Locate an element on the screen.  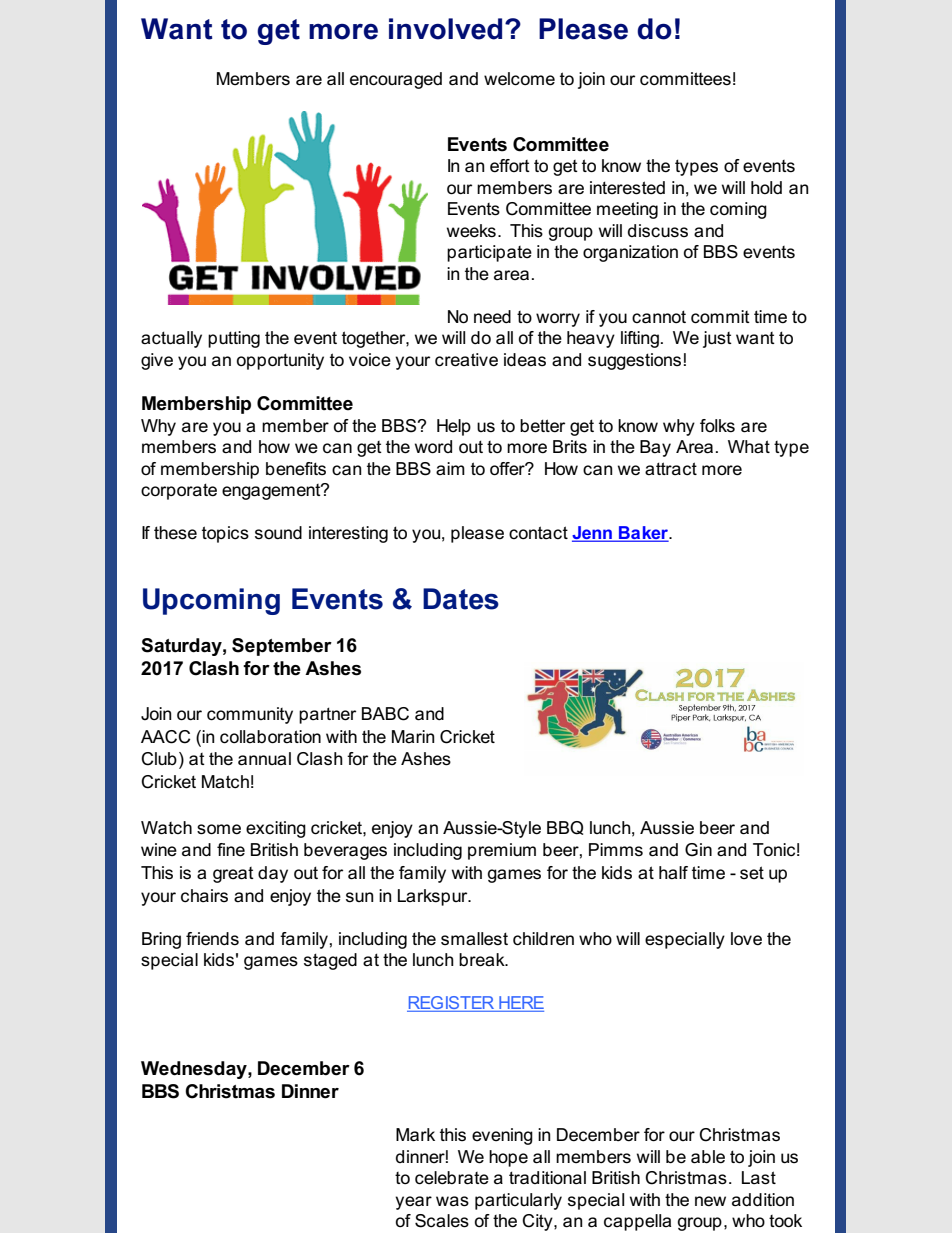
encouraged is located at coordinates (396, 80).
